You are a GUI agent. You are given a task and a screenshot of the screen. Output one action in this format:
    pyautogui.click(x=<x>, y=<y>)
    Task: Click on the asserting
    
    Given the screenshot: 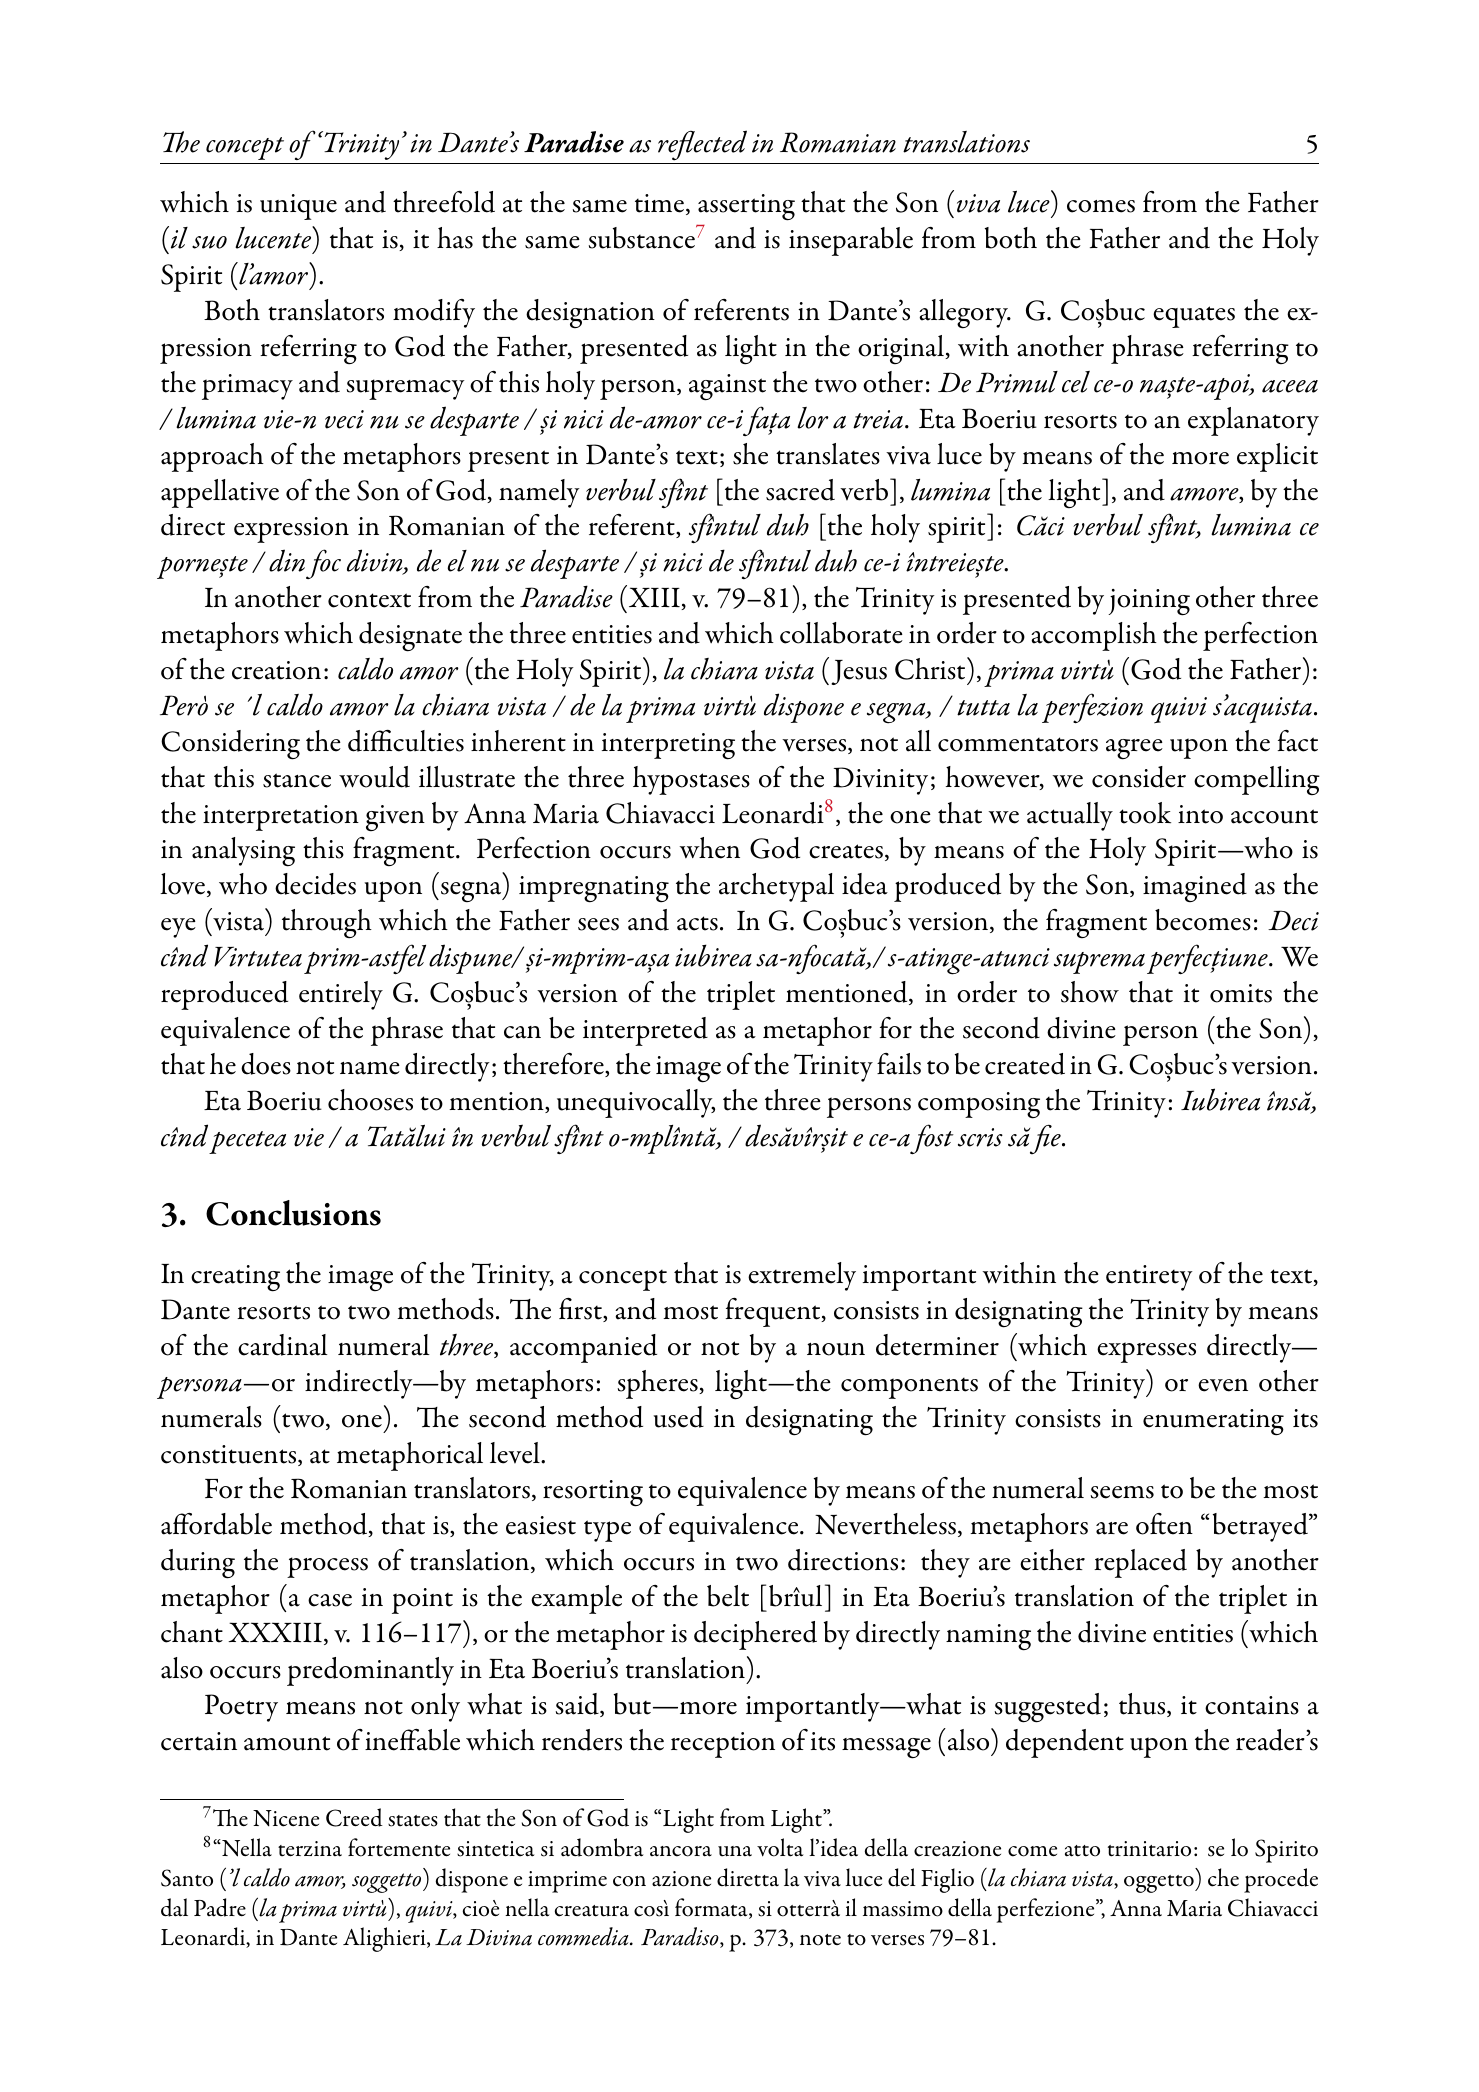 What is the action you would take?
    pyautogui.click(x=746, y=207)
